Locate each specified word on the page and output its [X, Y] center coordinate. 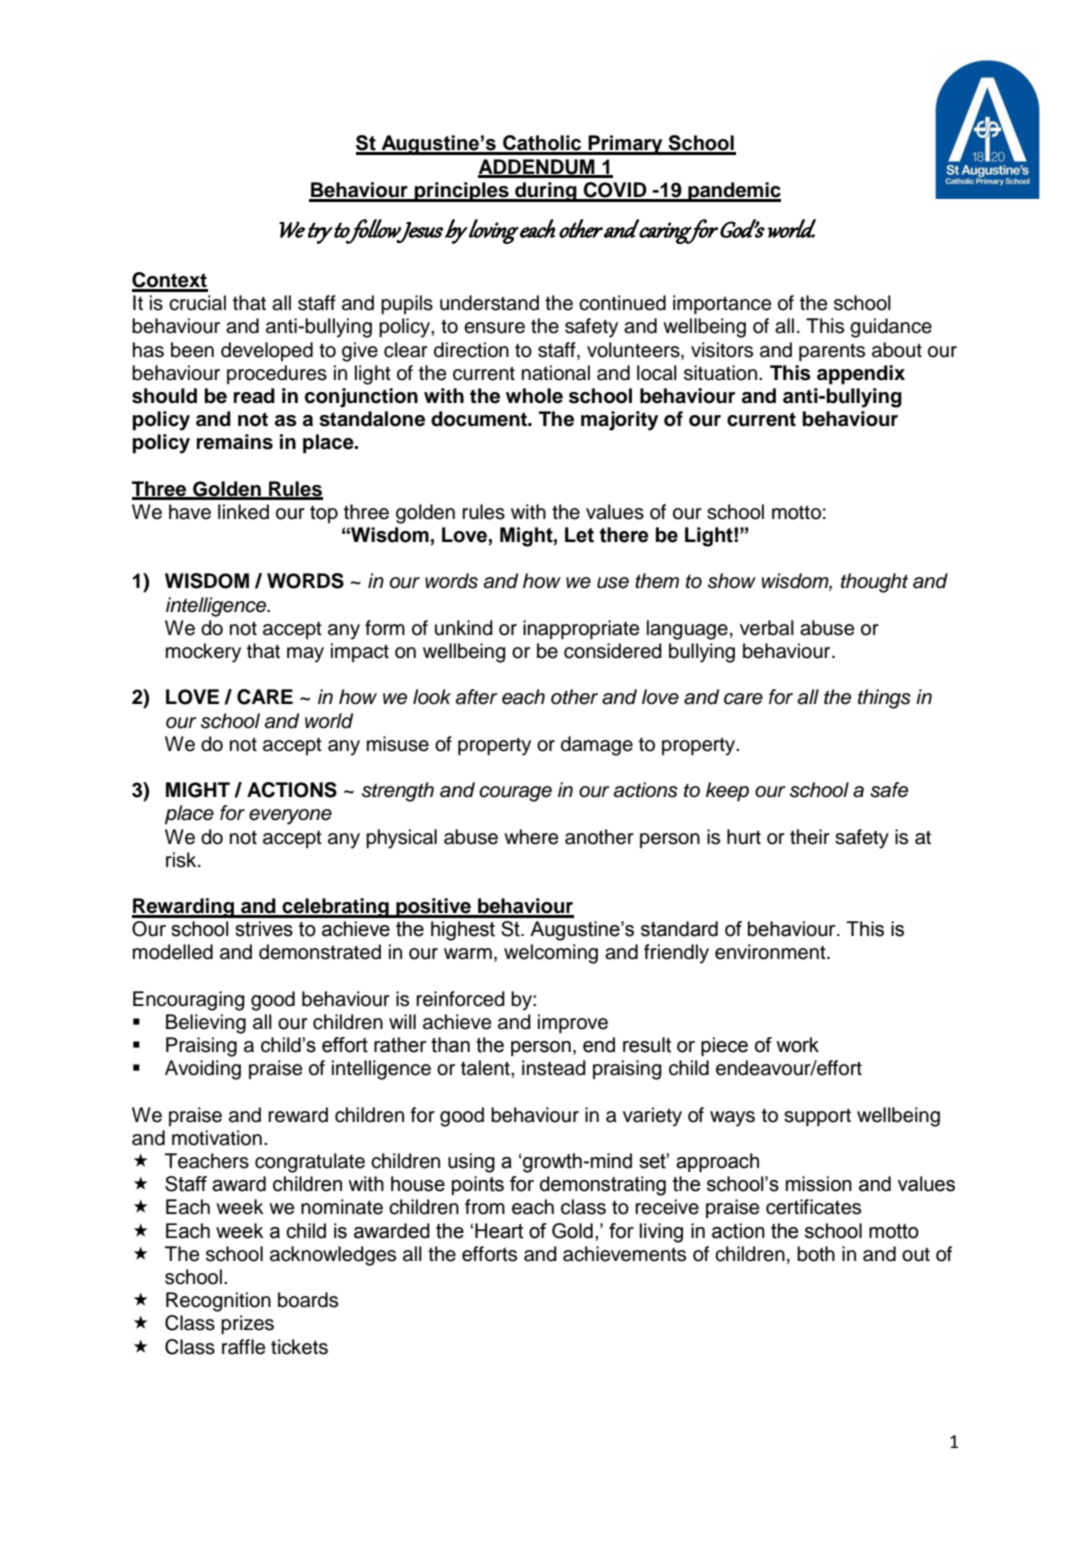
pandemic [733, 192]
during [546, 192]
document [480, 419]
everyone [290, 817]
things [884, 699]
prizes [247, 1325]
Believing [206, 1024]
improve [573, 1024]
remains [235, 442]
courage [515, 794]
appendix [861, 375]
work [797, 1045]
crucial [197, 303]
